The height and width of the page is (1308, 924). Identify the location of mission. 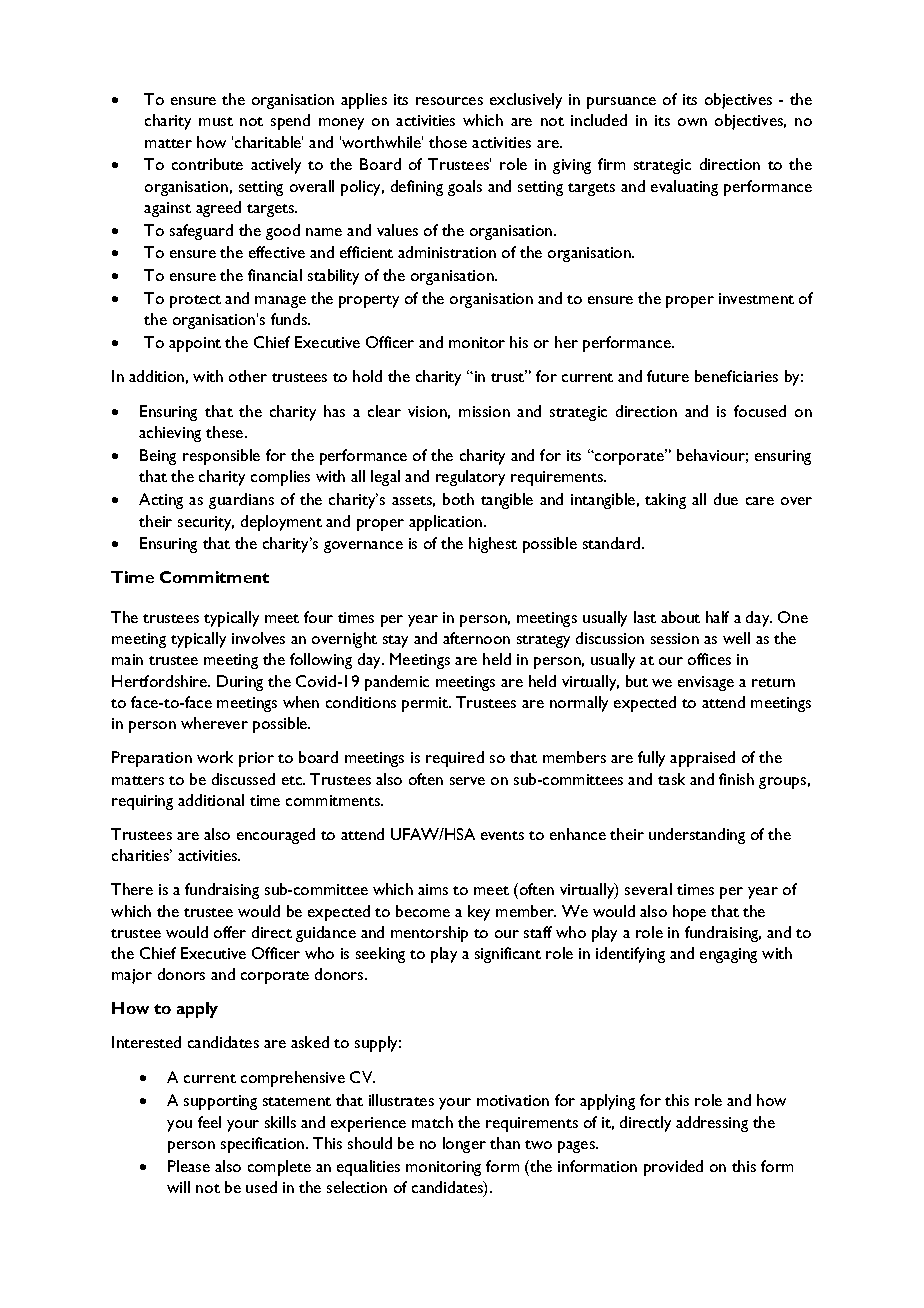
(484, 411).
